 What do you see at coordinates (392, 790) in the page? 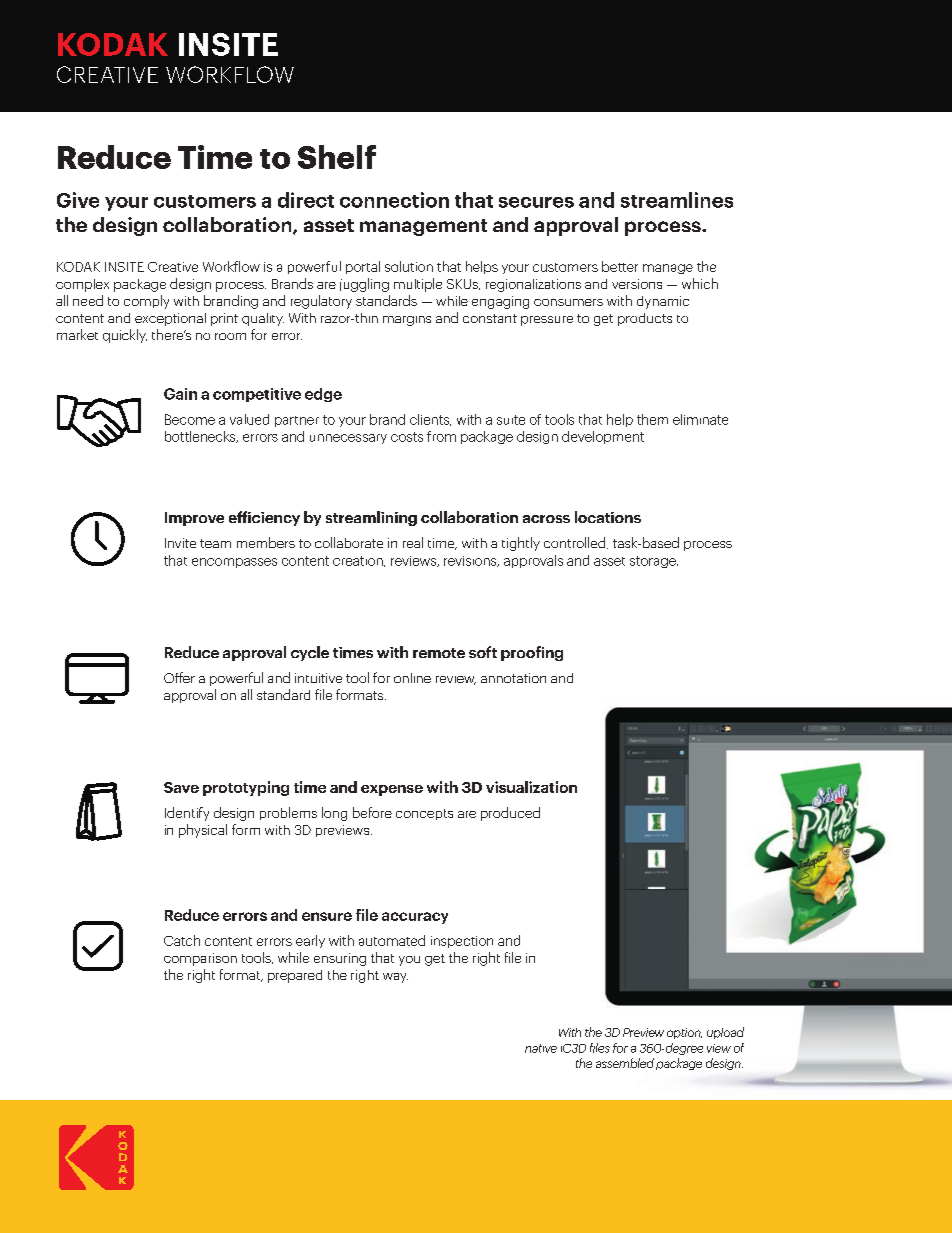
I see `expense` at bounding box center [392, 790].
